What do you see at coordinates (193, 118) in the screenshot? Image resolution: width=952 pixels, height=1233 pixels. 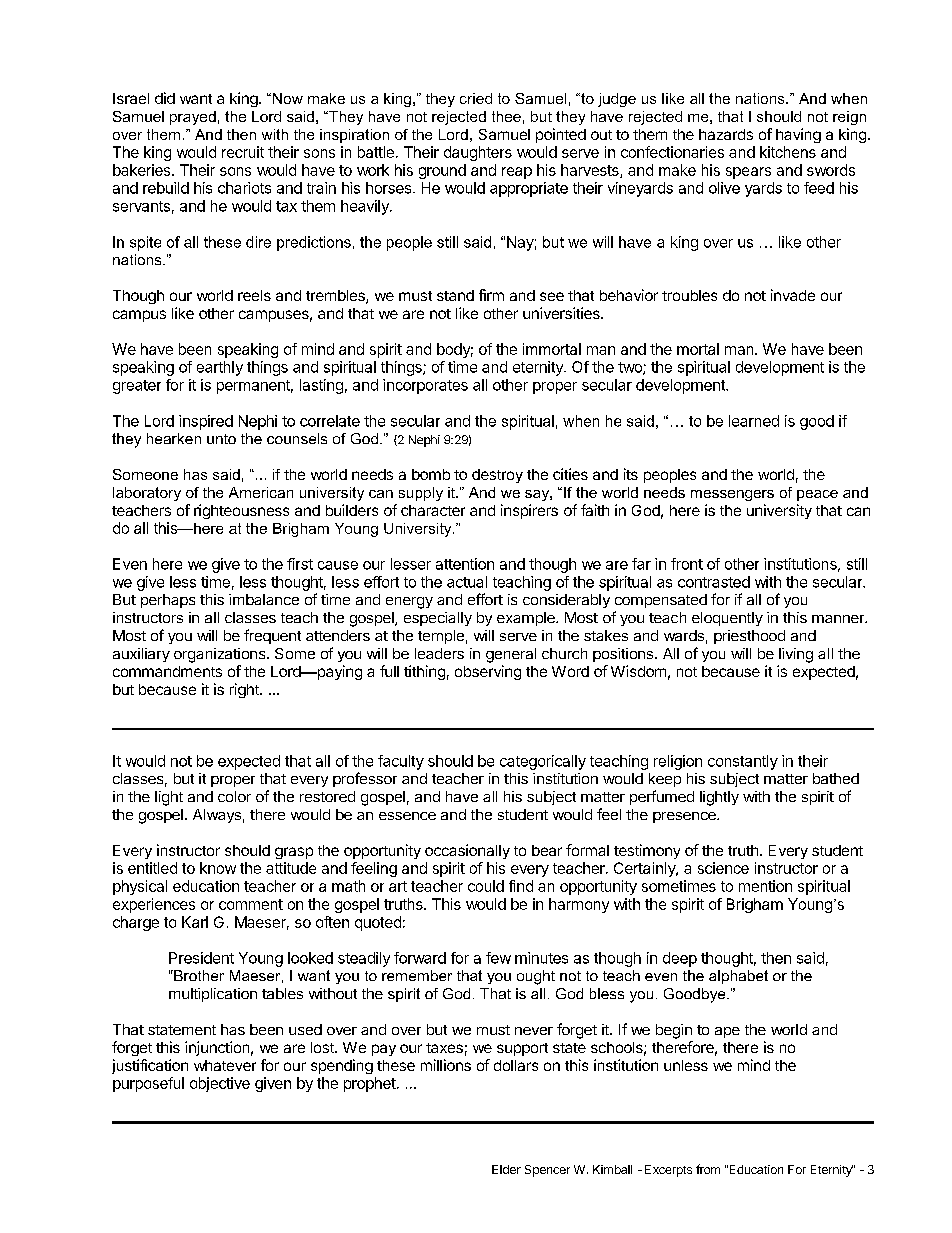 I see `prayed` at bounding box center [193, 118].
